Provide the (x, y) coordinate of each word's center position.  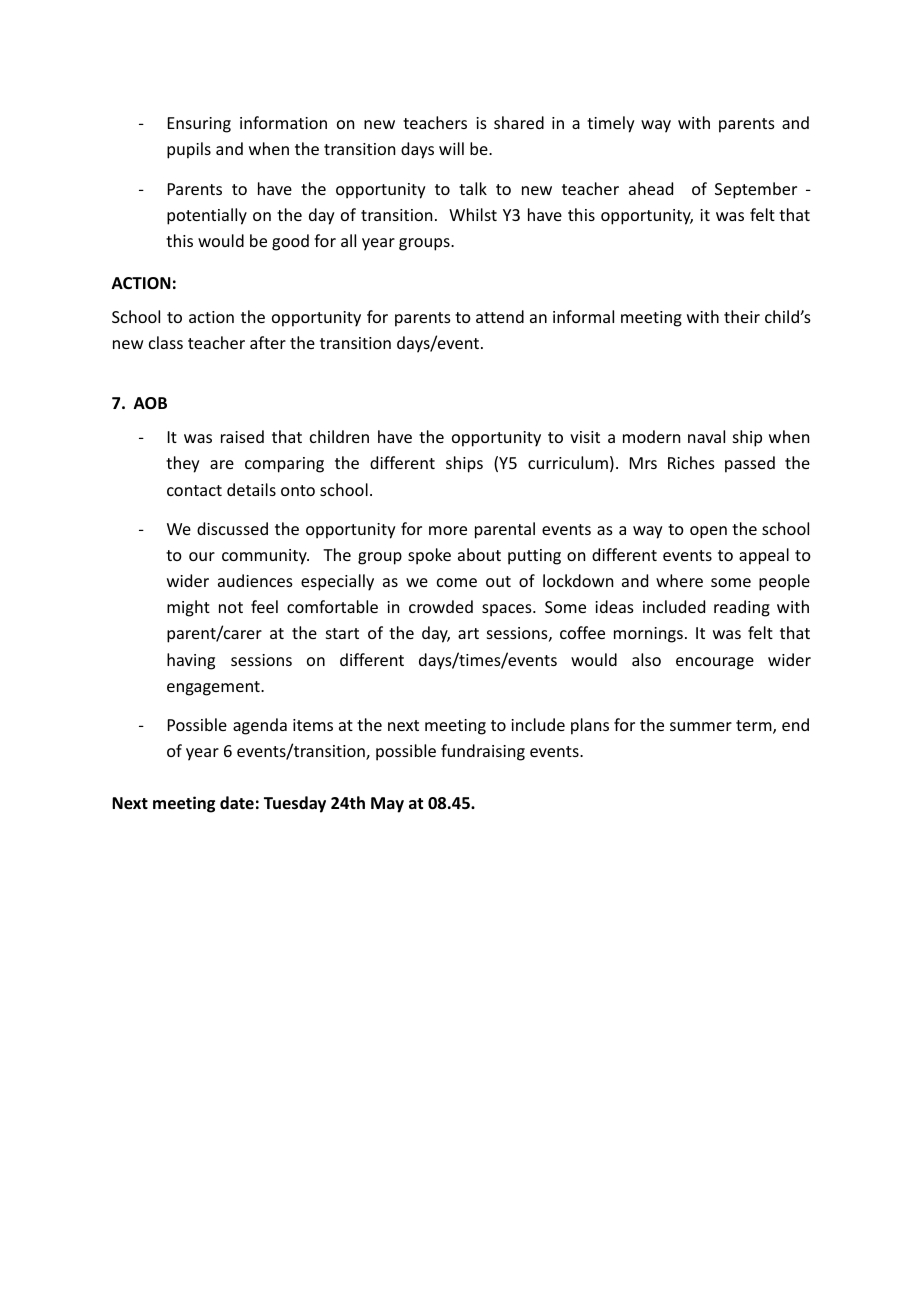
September (756, 190)
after (268, 342)
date (237, 802)
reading (742, 608)
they (183, 464)
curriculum (568, 462)
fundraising (483, 752)
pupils (189, 150)
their (742, 316)
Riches (691, 462)
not (231, 607)
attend (500, 316)
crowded (441, 606)
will (451, 148)
